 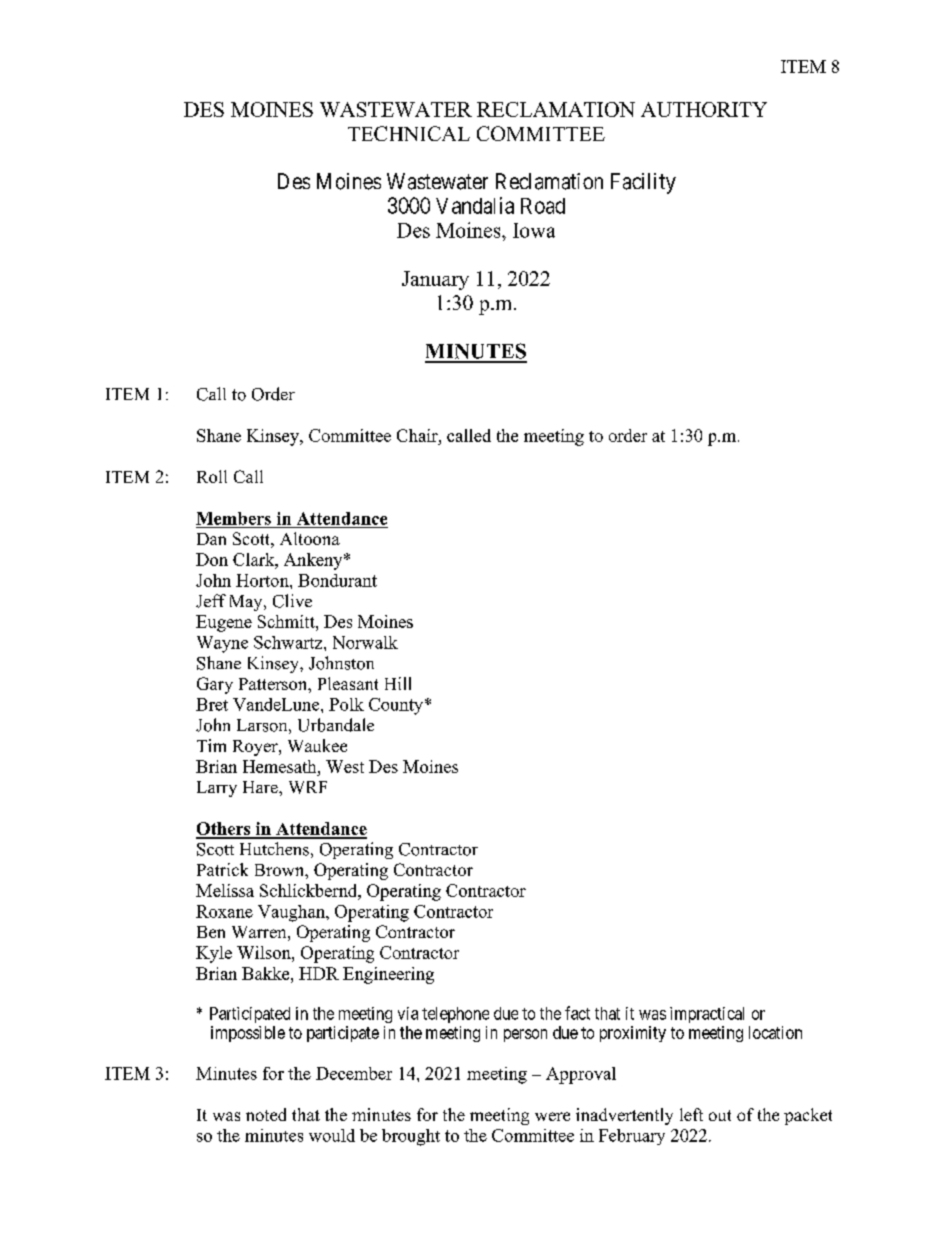 What do you see at coordinates (707, 1015) in the screenshot?
I see `impractical` at bounding box center [707, 1015].
